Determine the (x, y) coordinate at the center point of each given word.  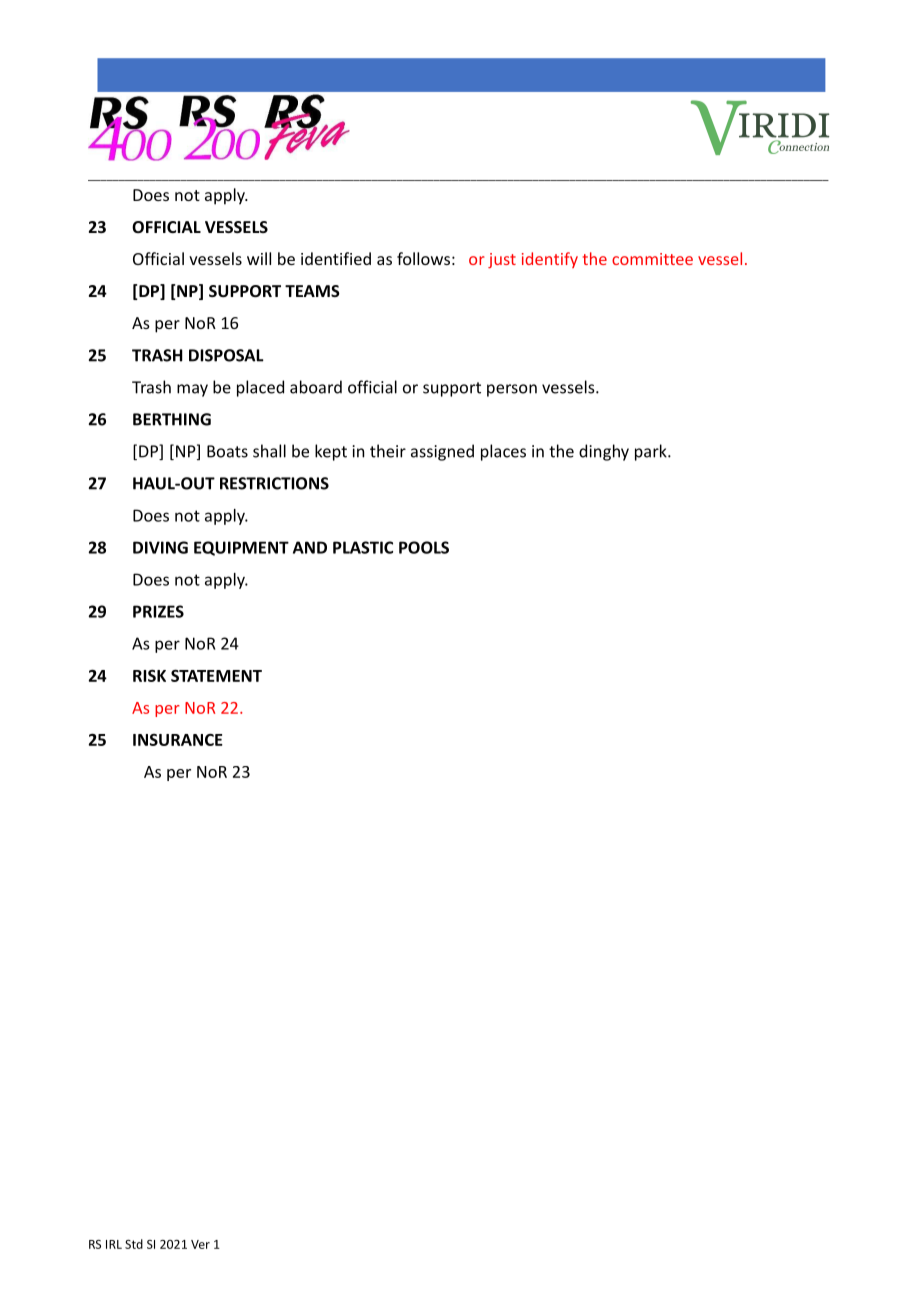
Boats (227, 451)
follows (423, 258)
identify (550, 260)
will (259, 258)
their (388, 451)
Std (134, 1244)
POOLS (424, 547)
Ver (200, 1244)
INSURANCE (178, 740)
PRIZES (158, 611)
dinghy (604, 452)
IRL (114, 1244)
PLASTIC (363, 547)
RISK (149, 675)
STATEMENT (216, 675)
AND (310, 547)
